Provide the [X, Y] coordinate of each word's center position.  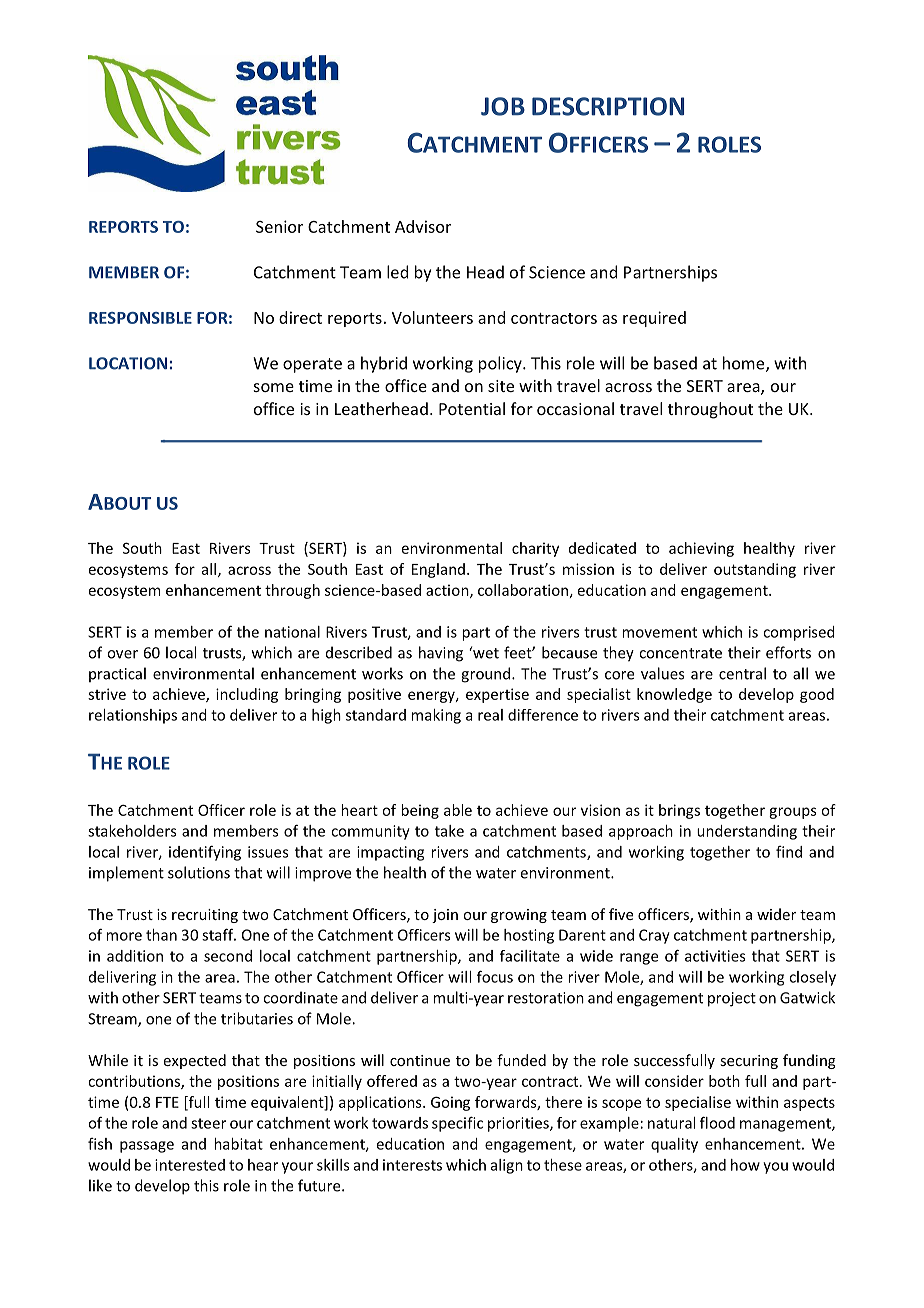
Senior [279, 226]
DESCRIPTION [608, 106]
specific [457, 1124]
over [122, 654]
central [742, 673]
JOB [503, 106]
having [441, 654]
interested [190, 1165]
